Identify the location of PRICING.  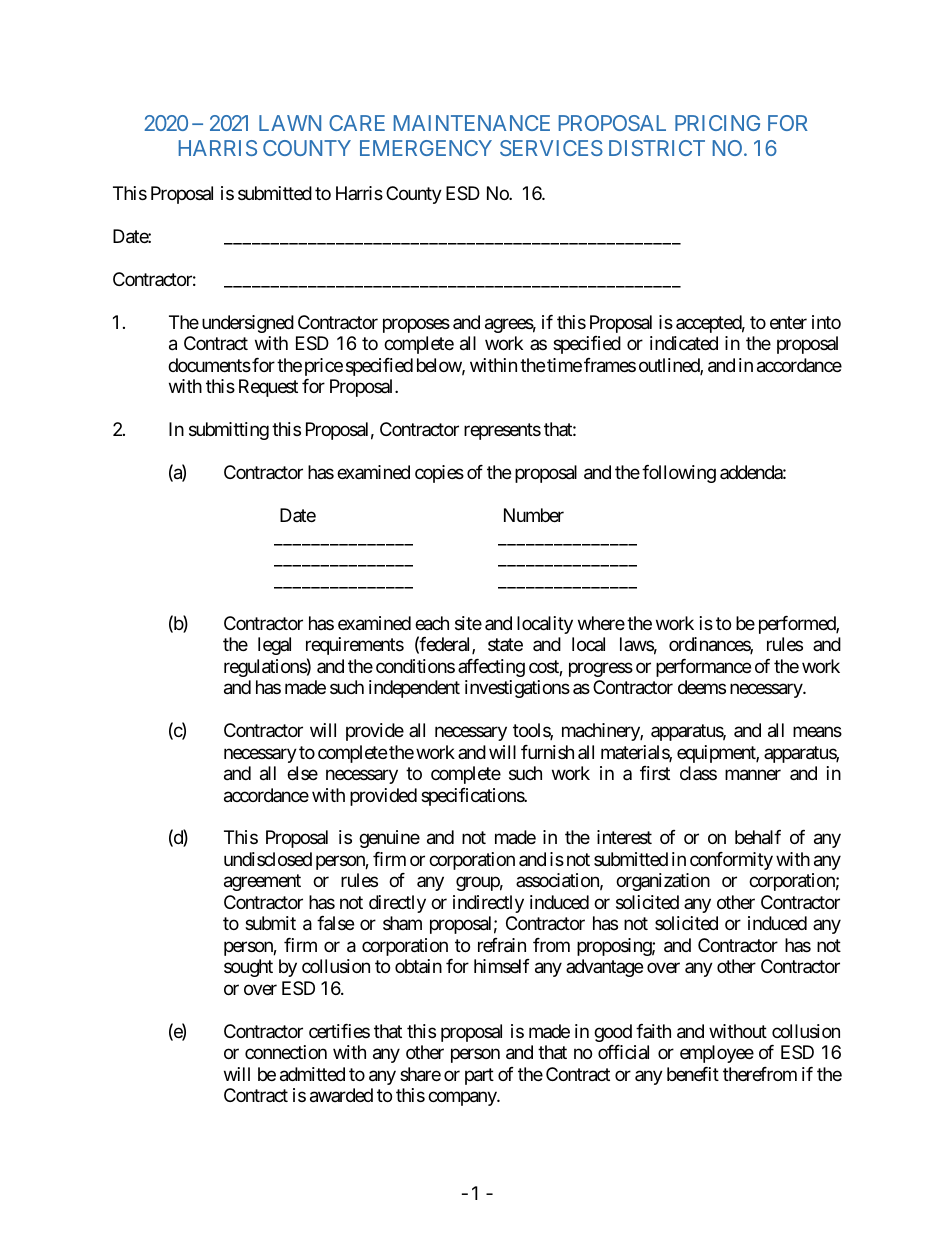
(717, 123).
